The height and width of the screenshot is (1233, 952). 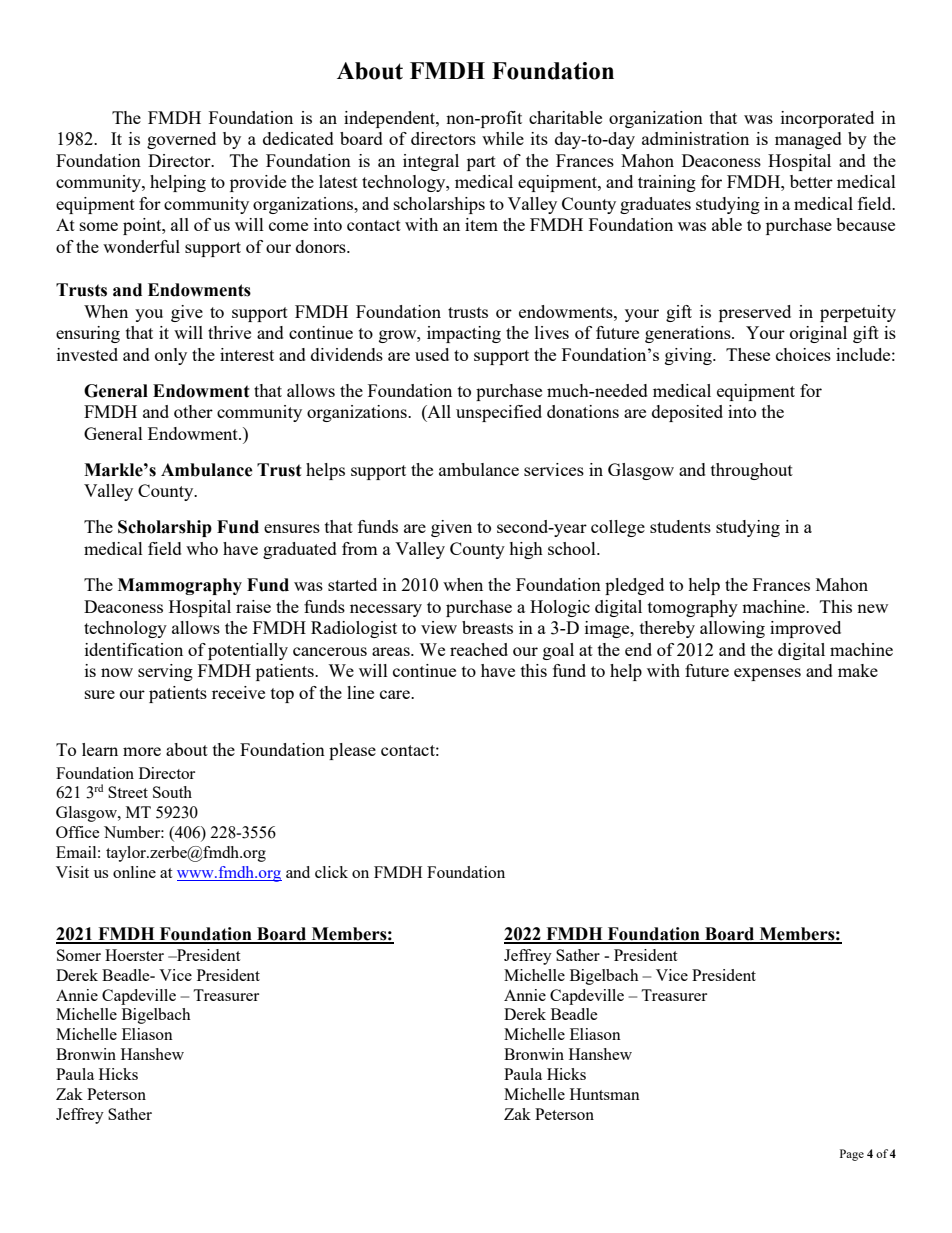 What do you see at coordinates (72, 872) in the screenshot?
I see `Visit` at bounding box center [72, 872].
